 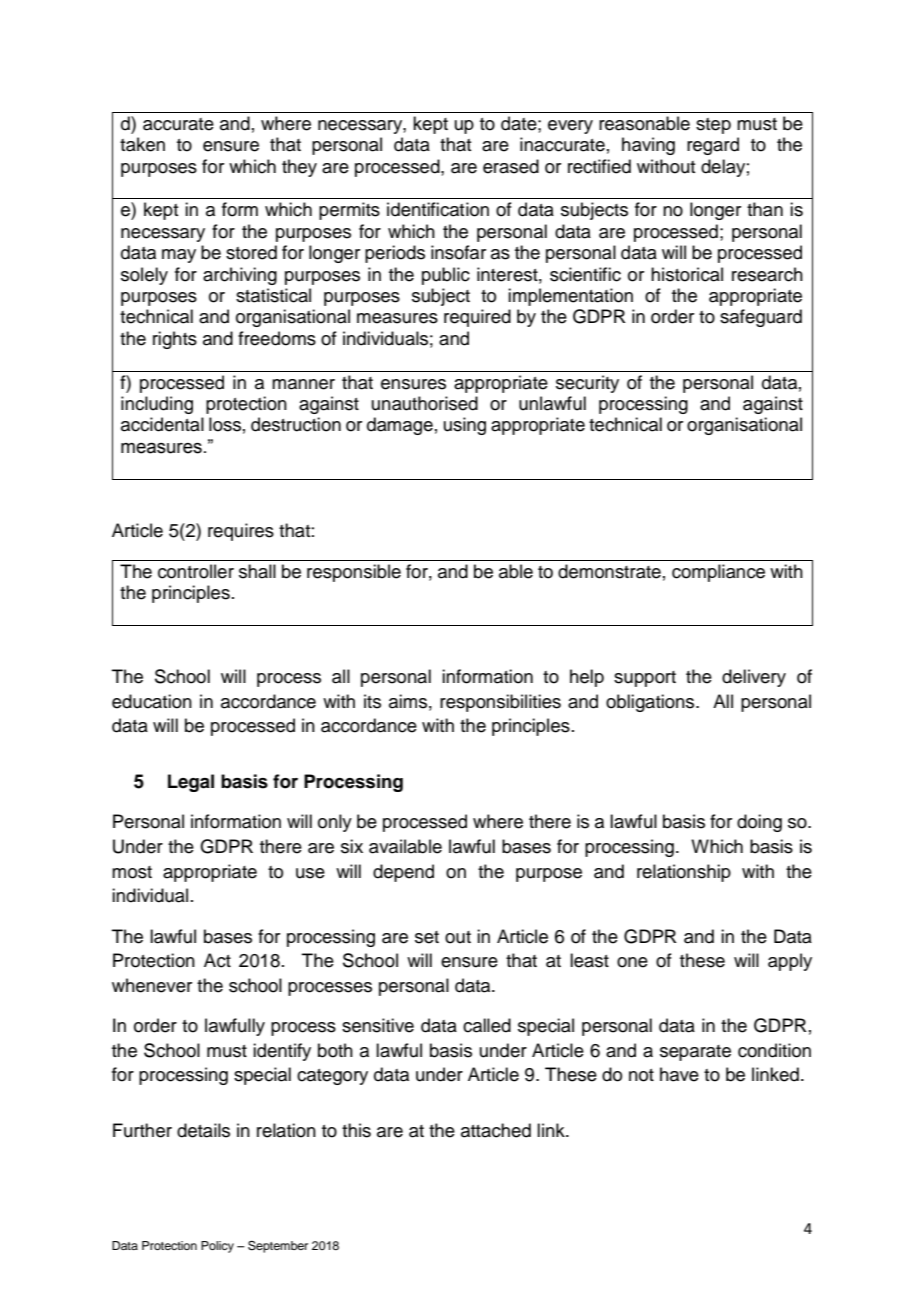 I want to click on Act, so click(x=217, y=960).
